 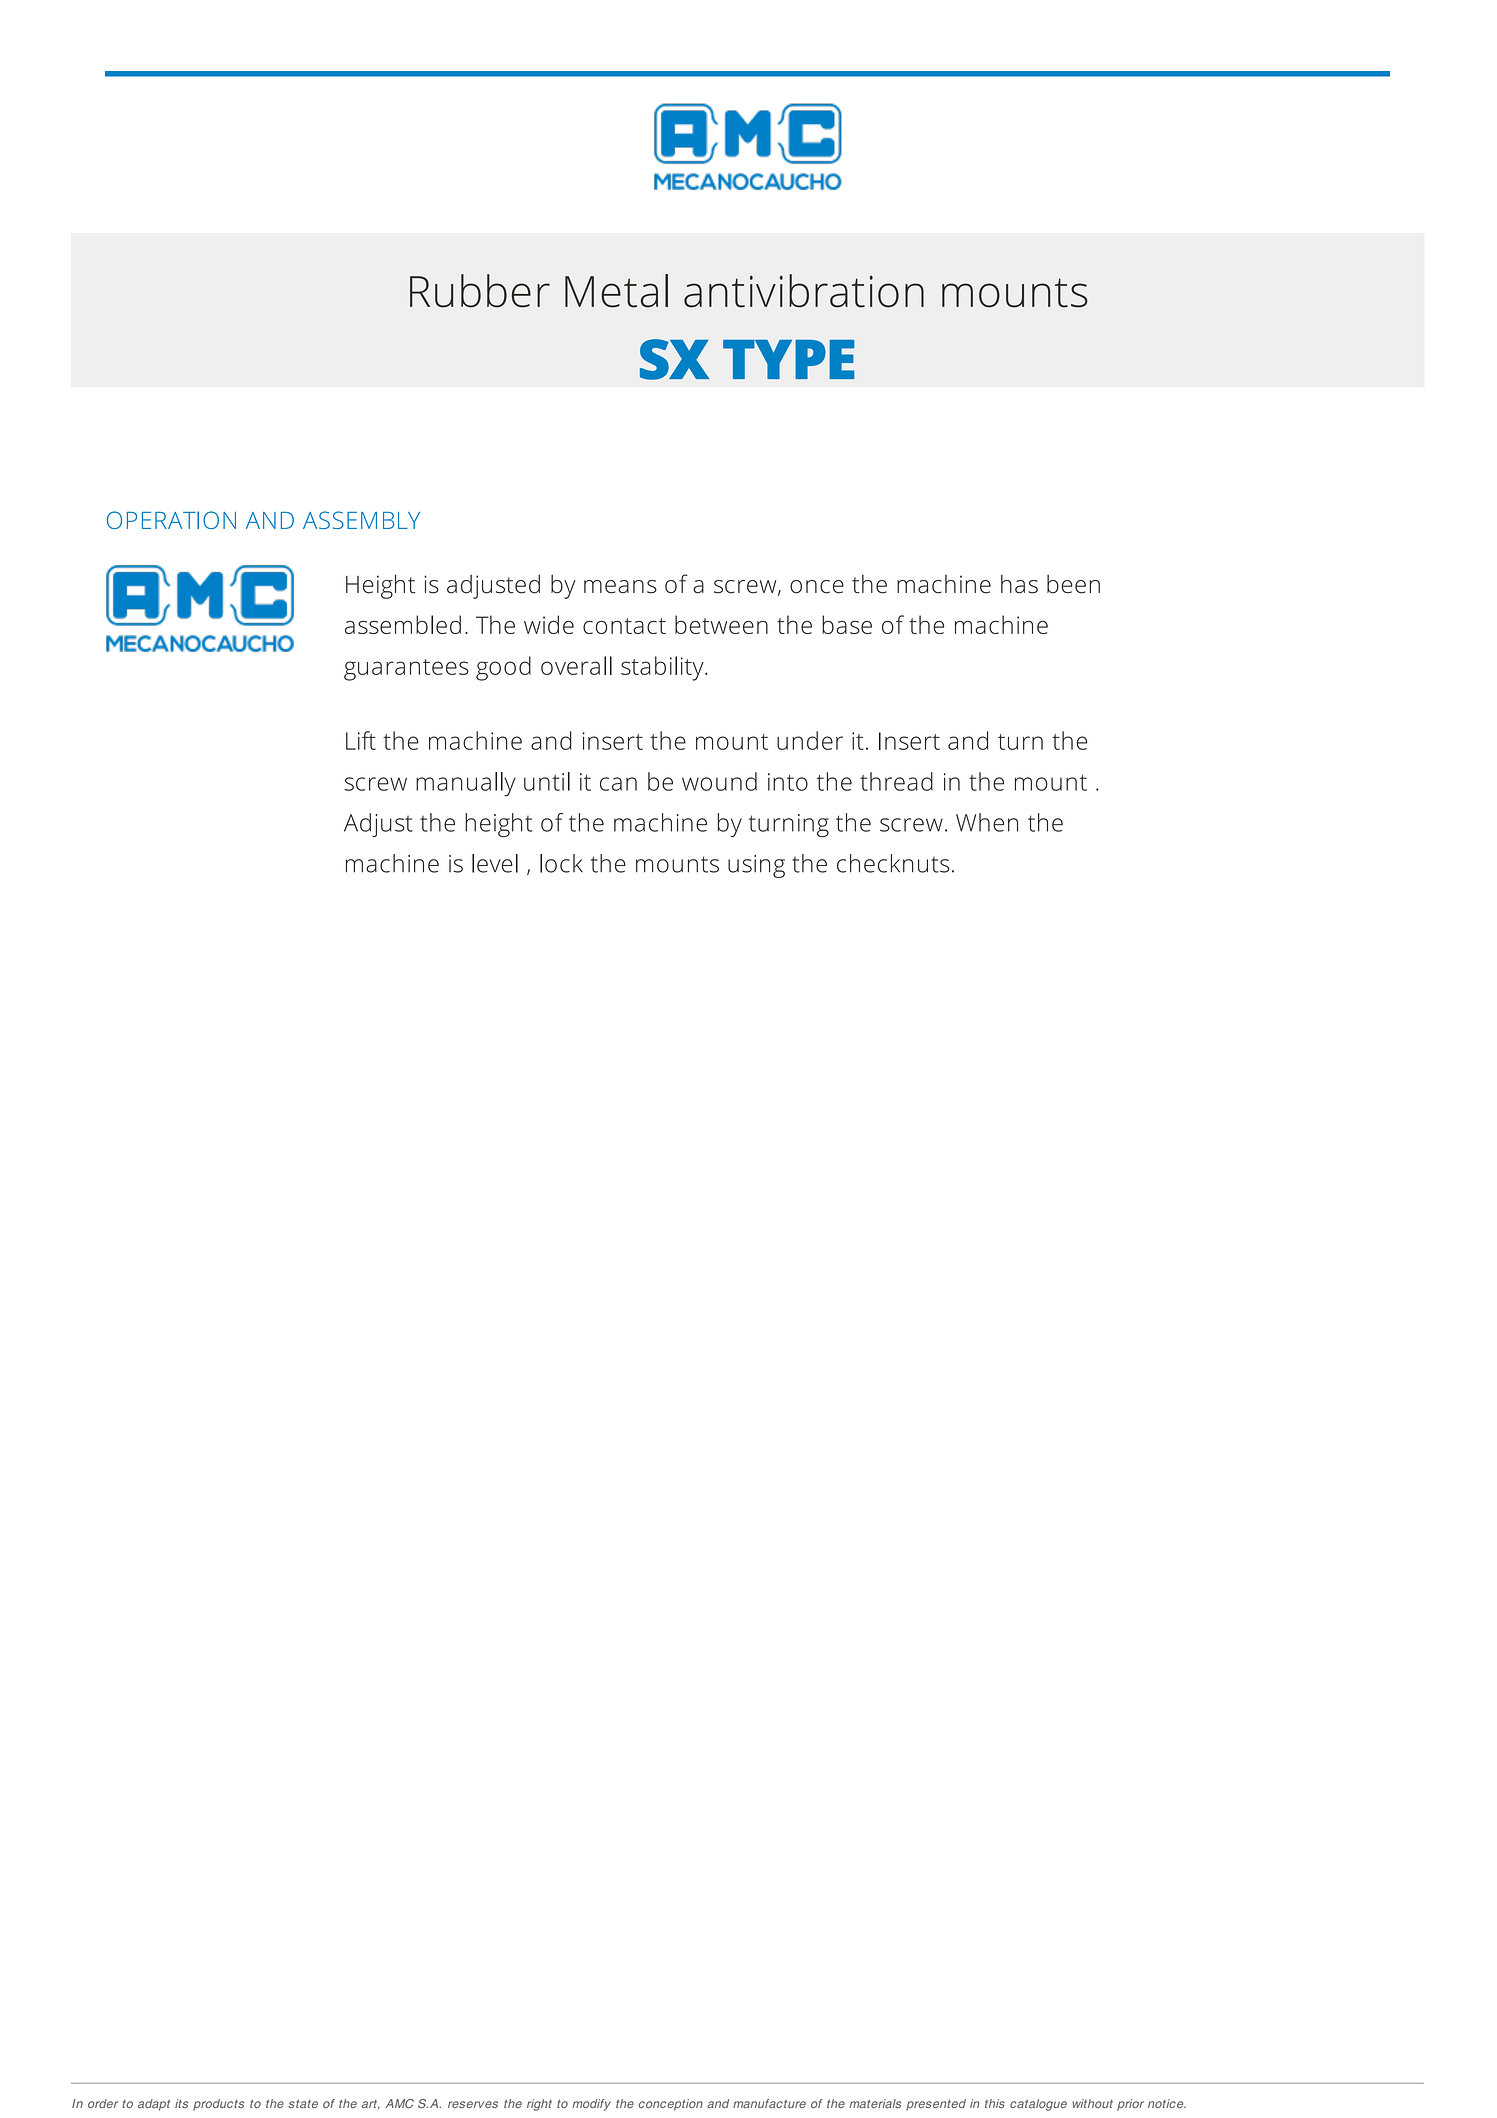 What do you see at coordinates (987, 822) in the screenshot?
I see `When` at bounding box center [987, 822].
